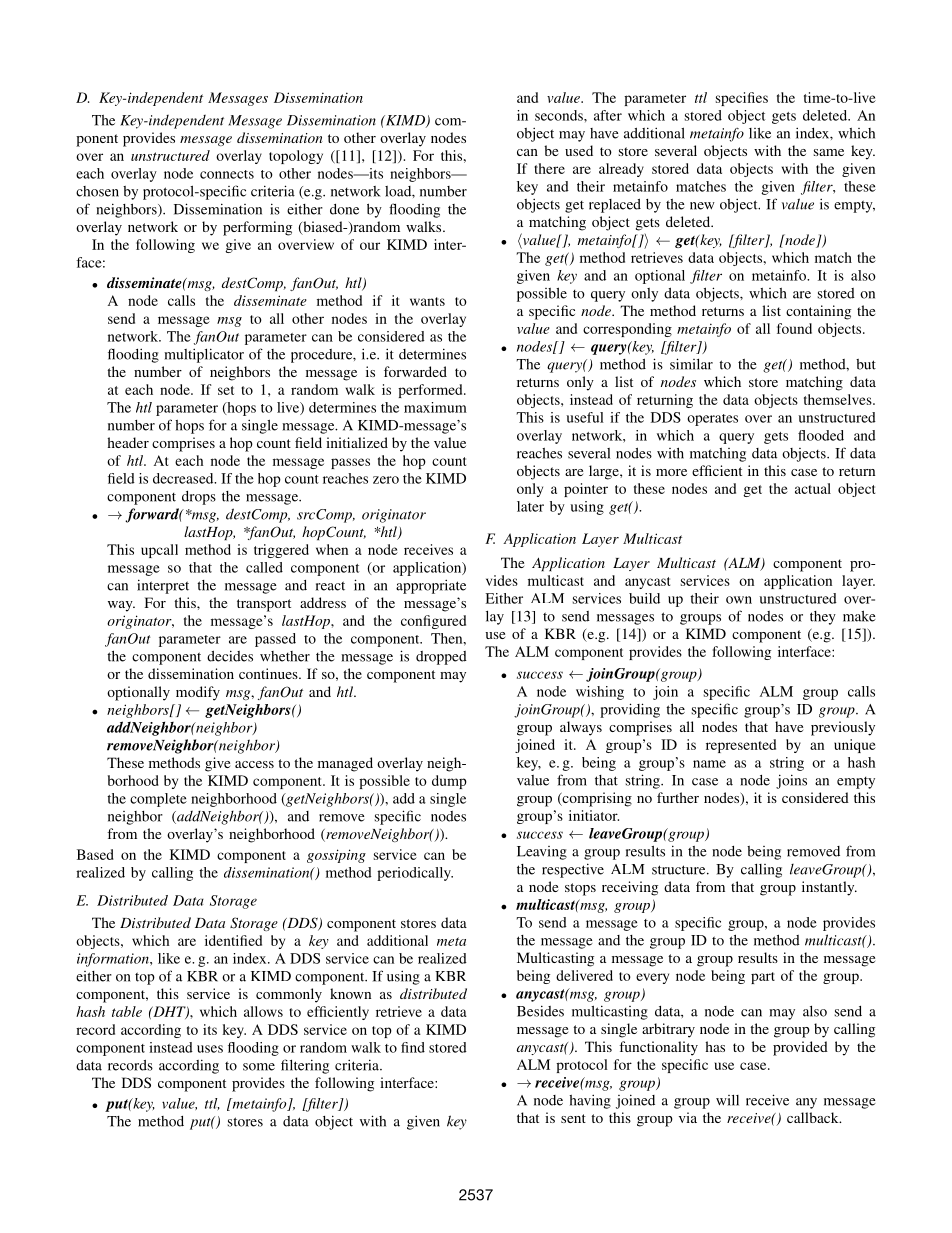 Image resolution: width=952 pixels, height=1233 pixels. I want to click on will, so click(727, 1100).
